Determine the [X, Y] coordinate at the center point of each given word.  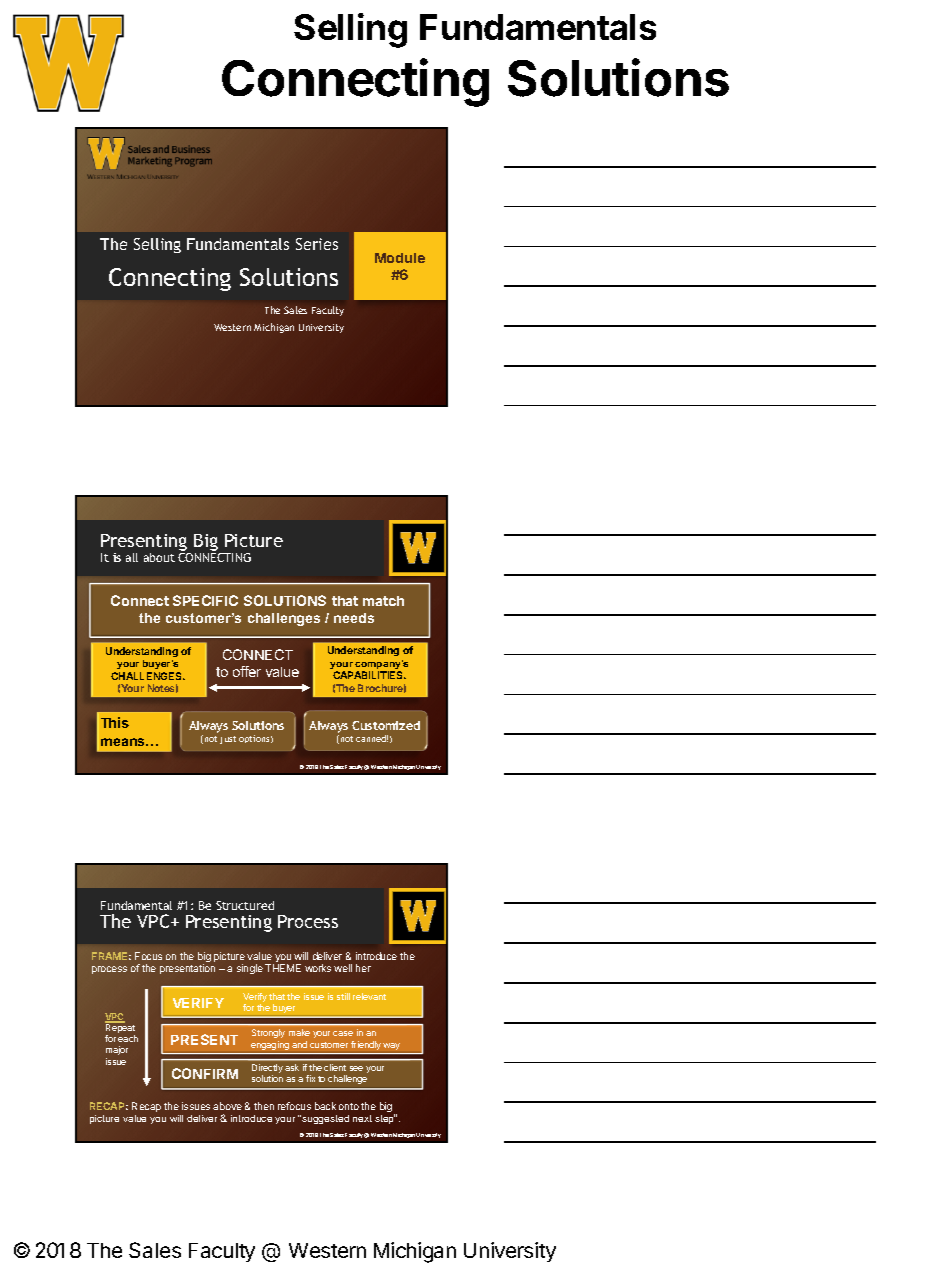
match [383, 601]
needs [354, 618]
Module [400, 258]
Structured [245, 905]
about [159, 557]
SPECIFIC [205, 600]
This [115, 722]
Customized [386, 725]
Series [317, 244]
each [128, 1038]
